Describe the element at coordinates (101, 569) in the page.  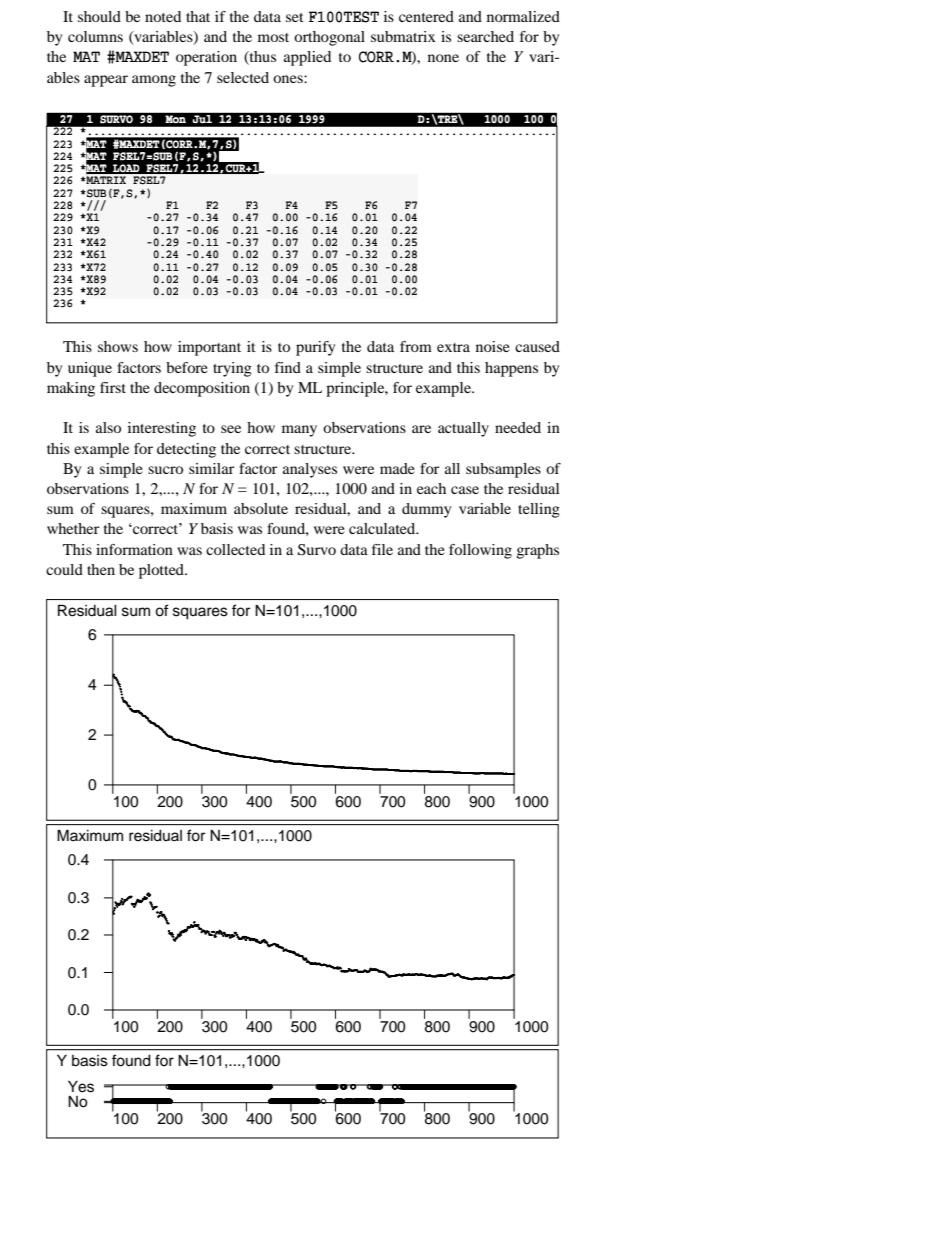
I see `then` at that location.
